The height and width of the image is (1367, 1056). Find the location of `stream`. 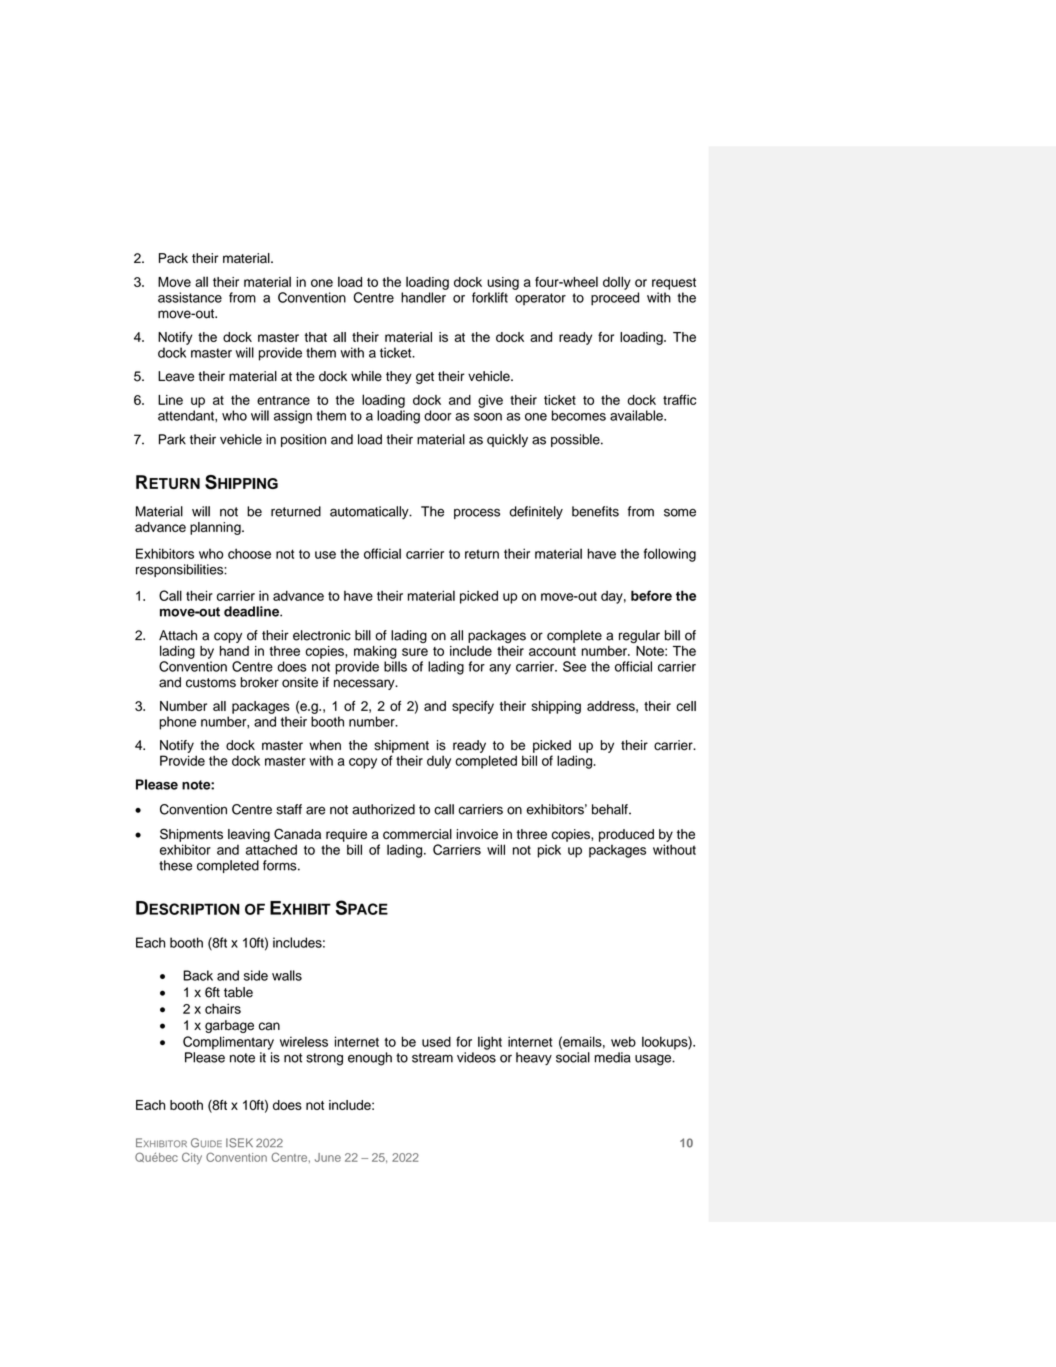

stream is located at coordinates (432, 1058).
